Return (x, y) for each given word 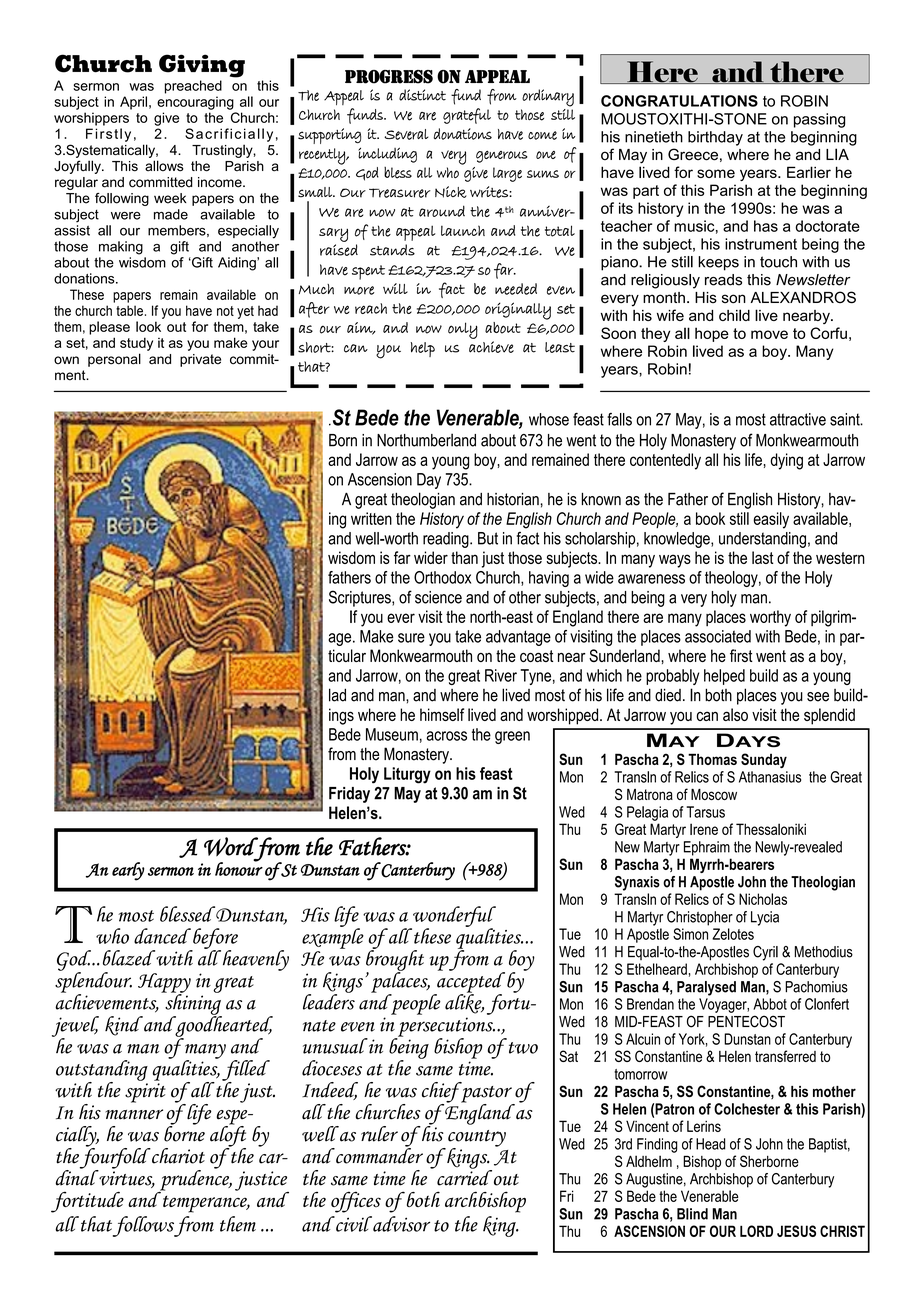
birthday (715, 138)
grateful (467, 116)
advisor (400, 1224)
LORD (756, 1231)
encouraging (195, 103)
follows (144, 1226)
